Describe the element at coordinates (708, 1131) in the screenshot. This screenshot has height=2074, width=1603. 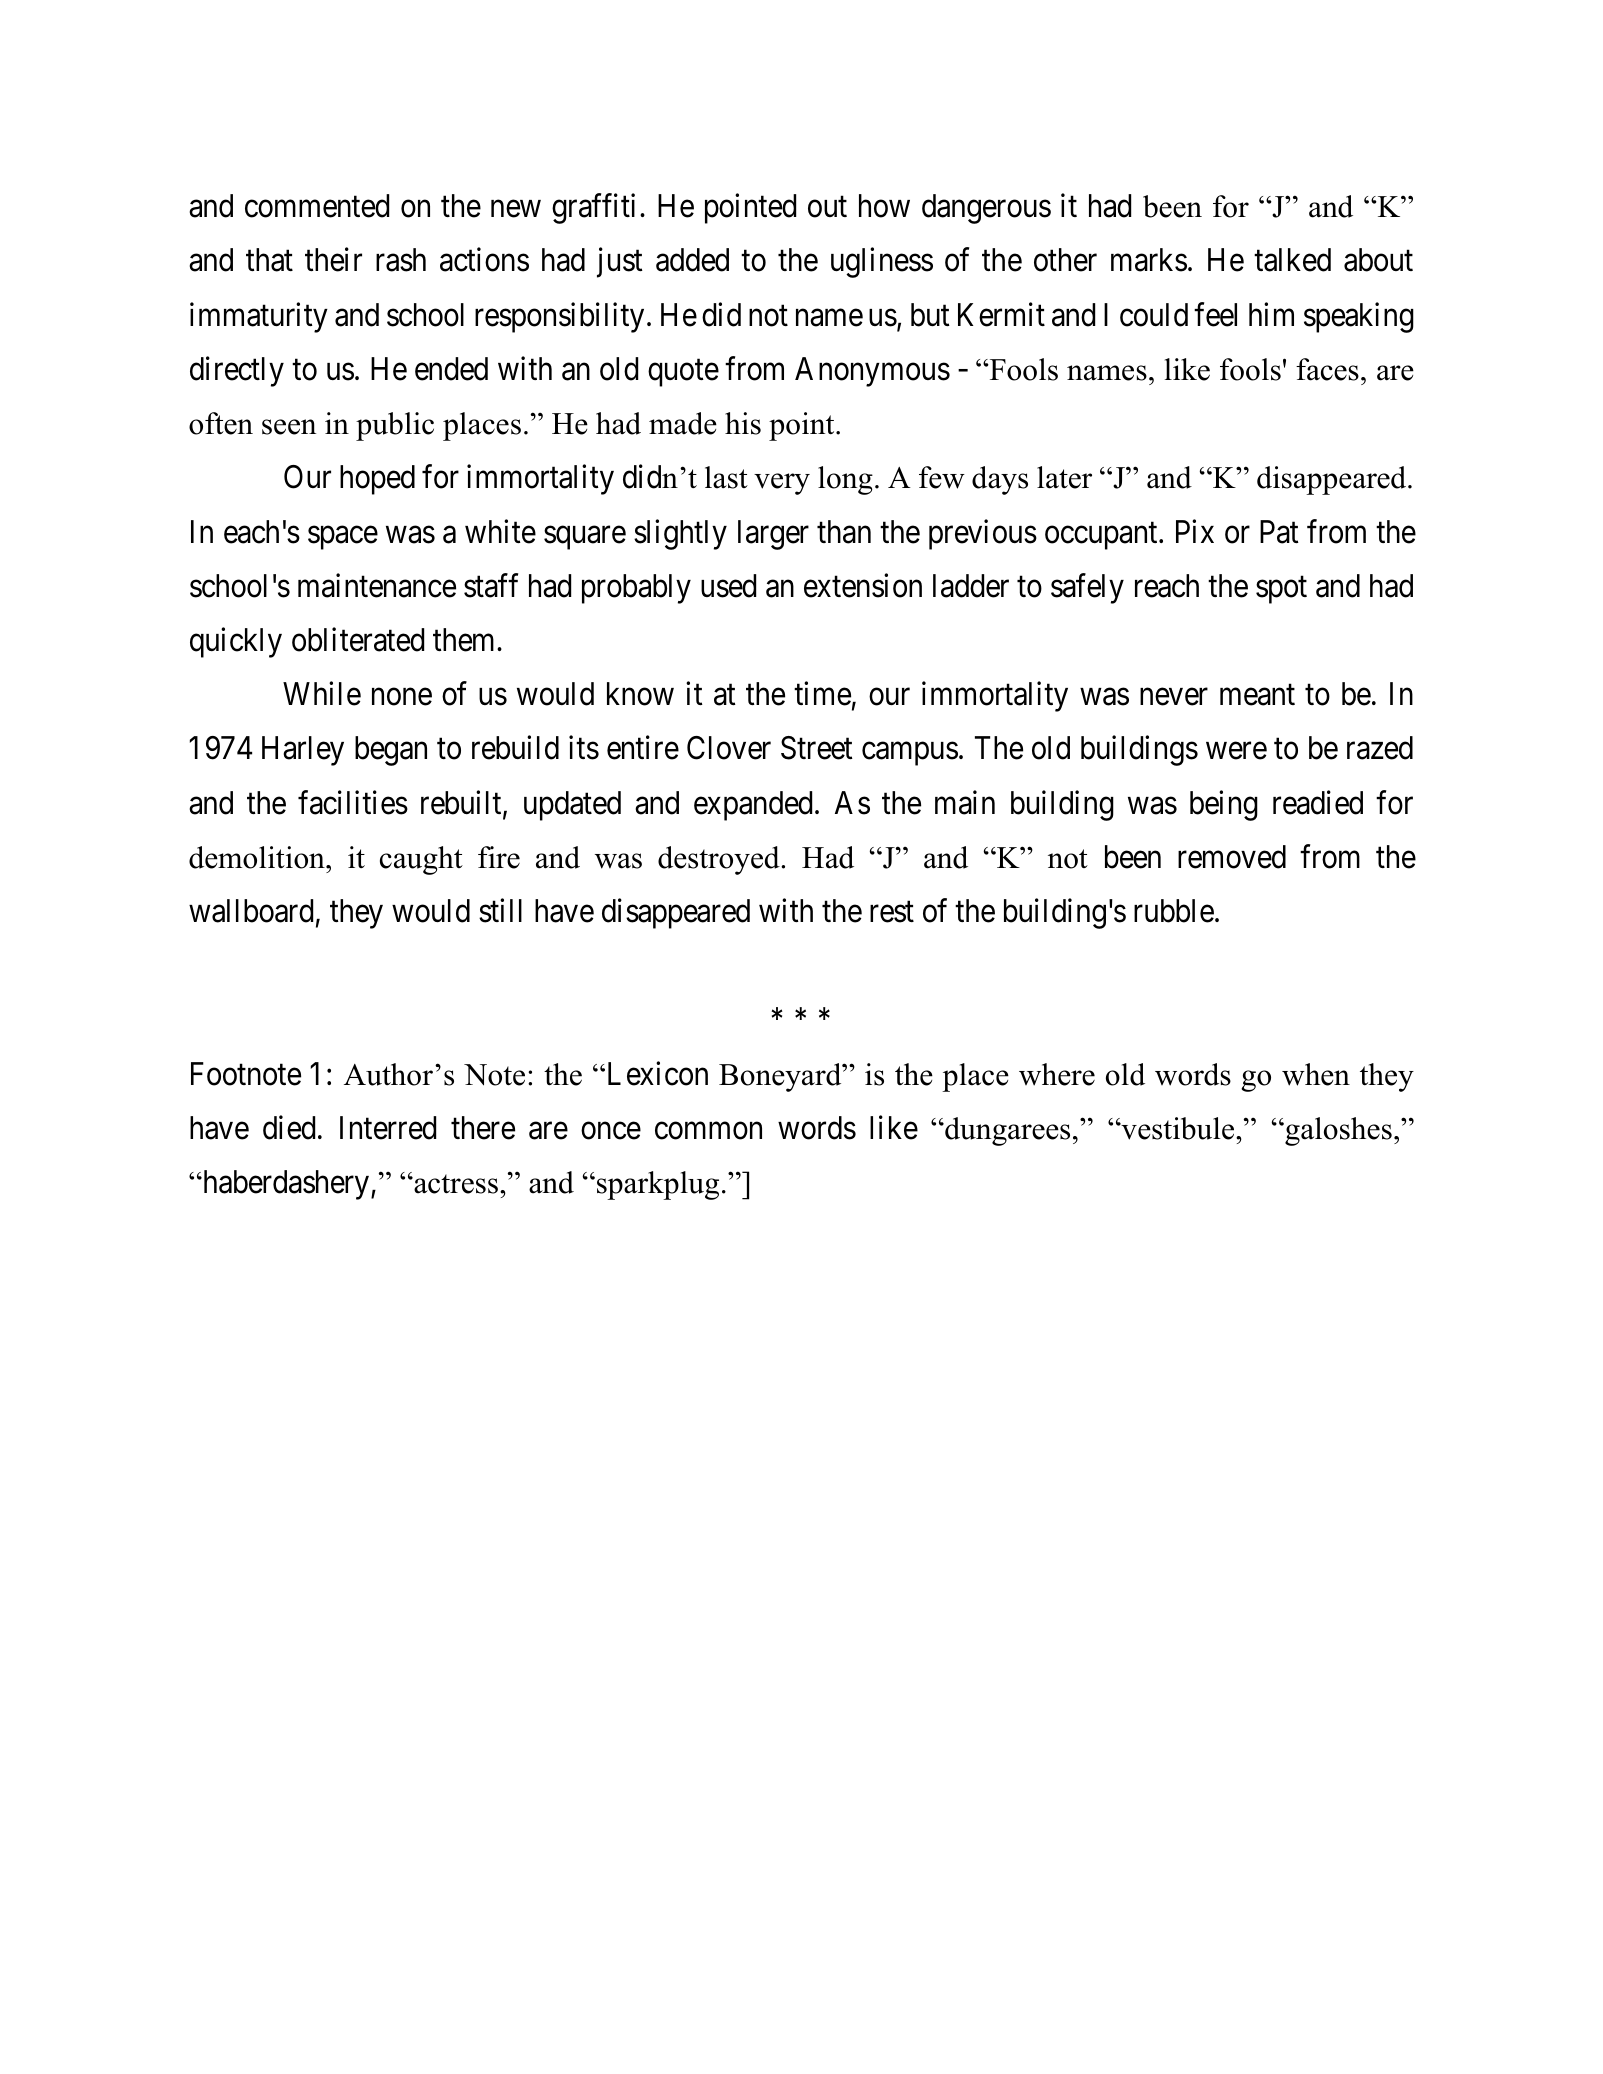
I see `common` at that location.
